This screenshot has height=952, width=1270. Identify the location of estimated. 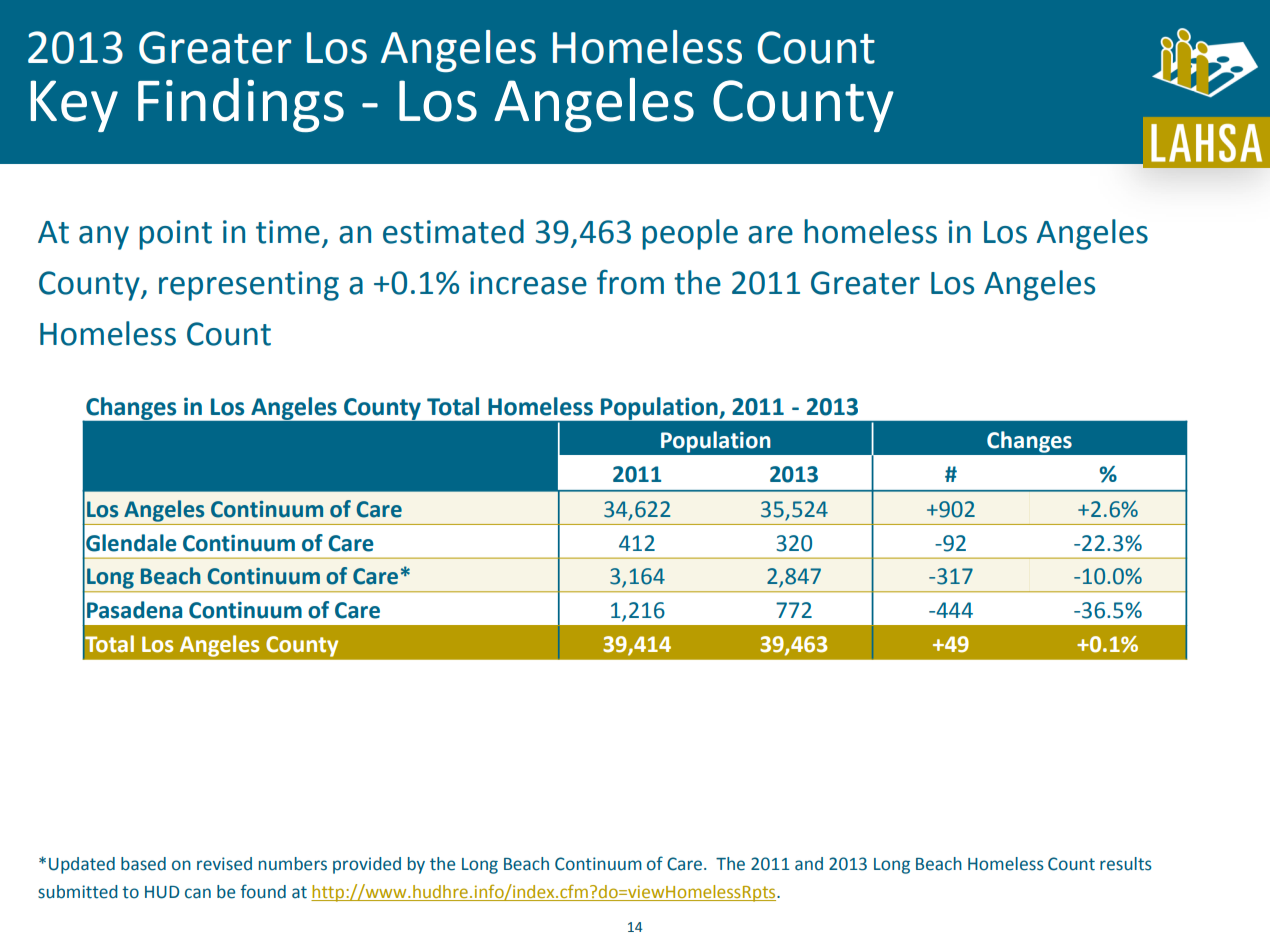
(453, 231).
